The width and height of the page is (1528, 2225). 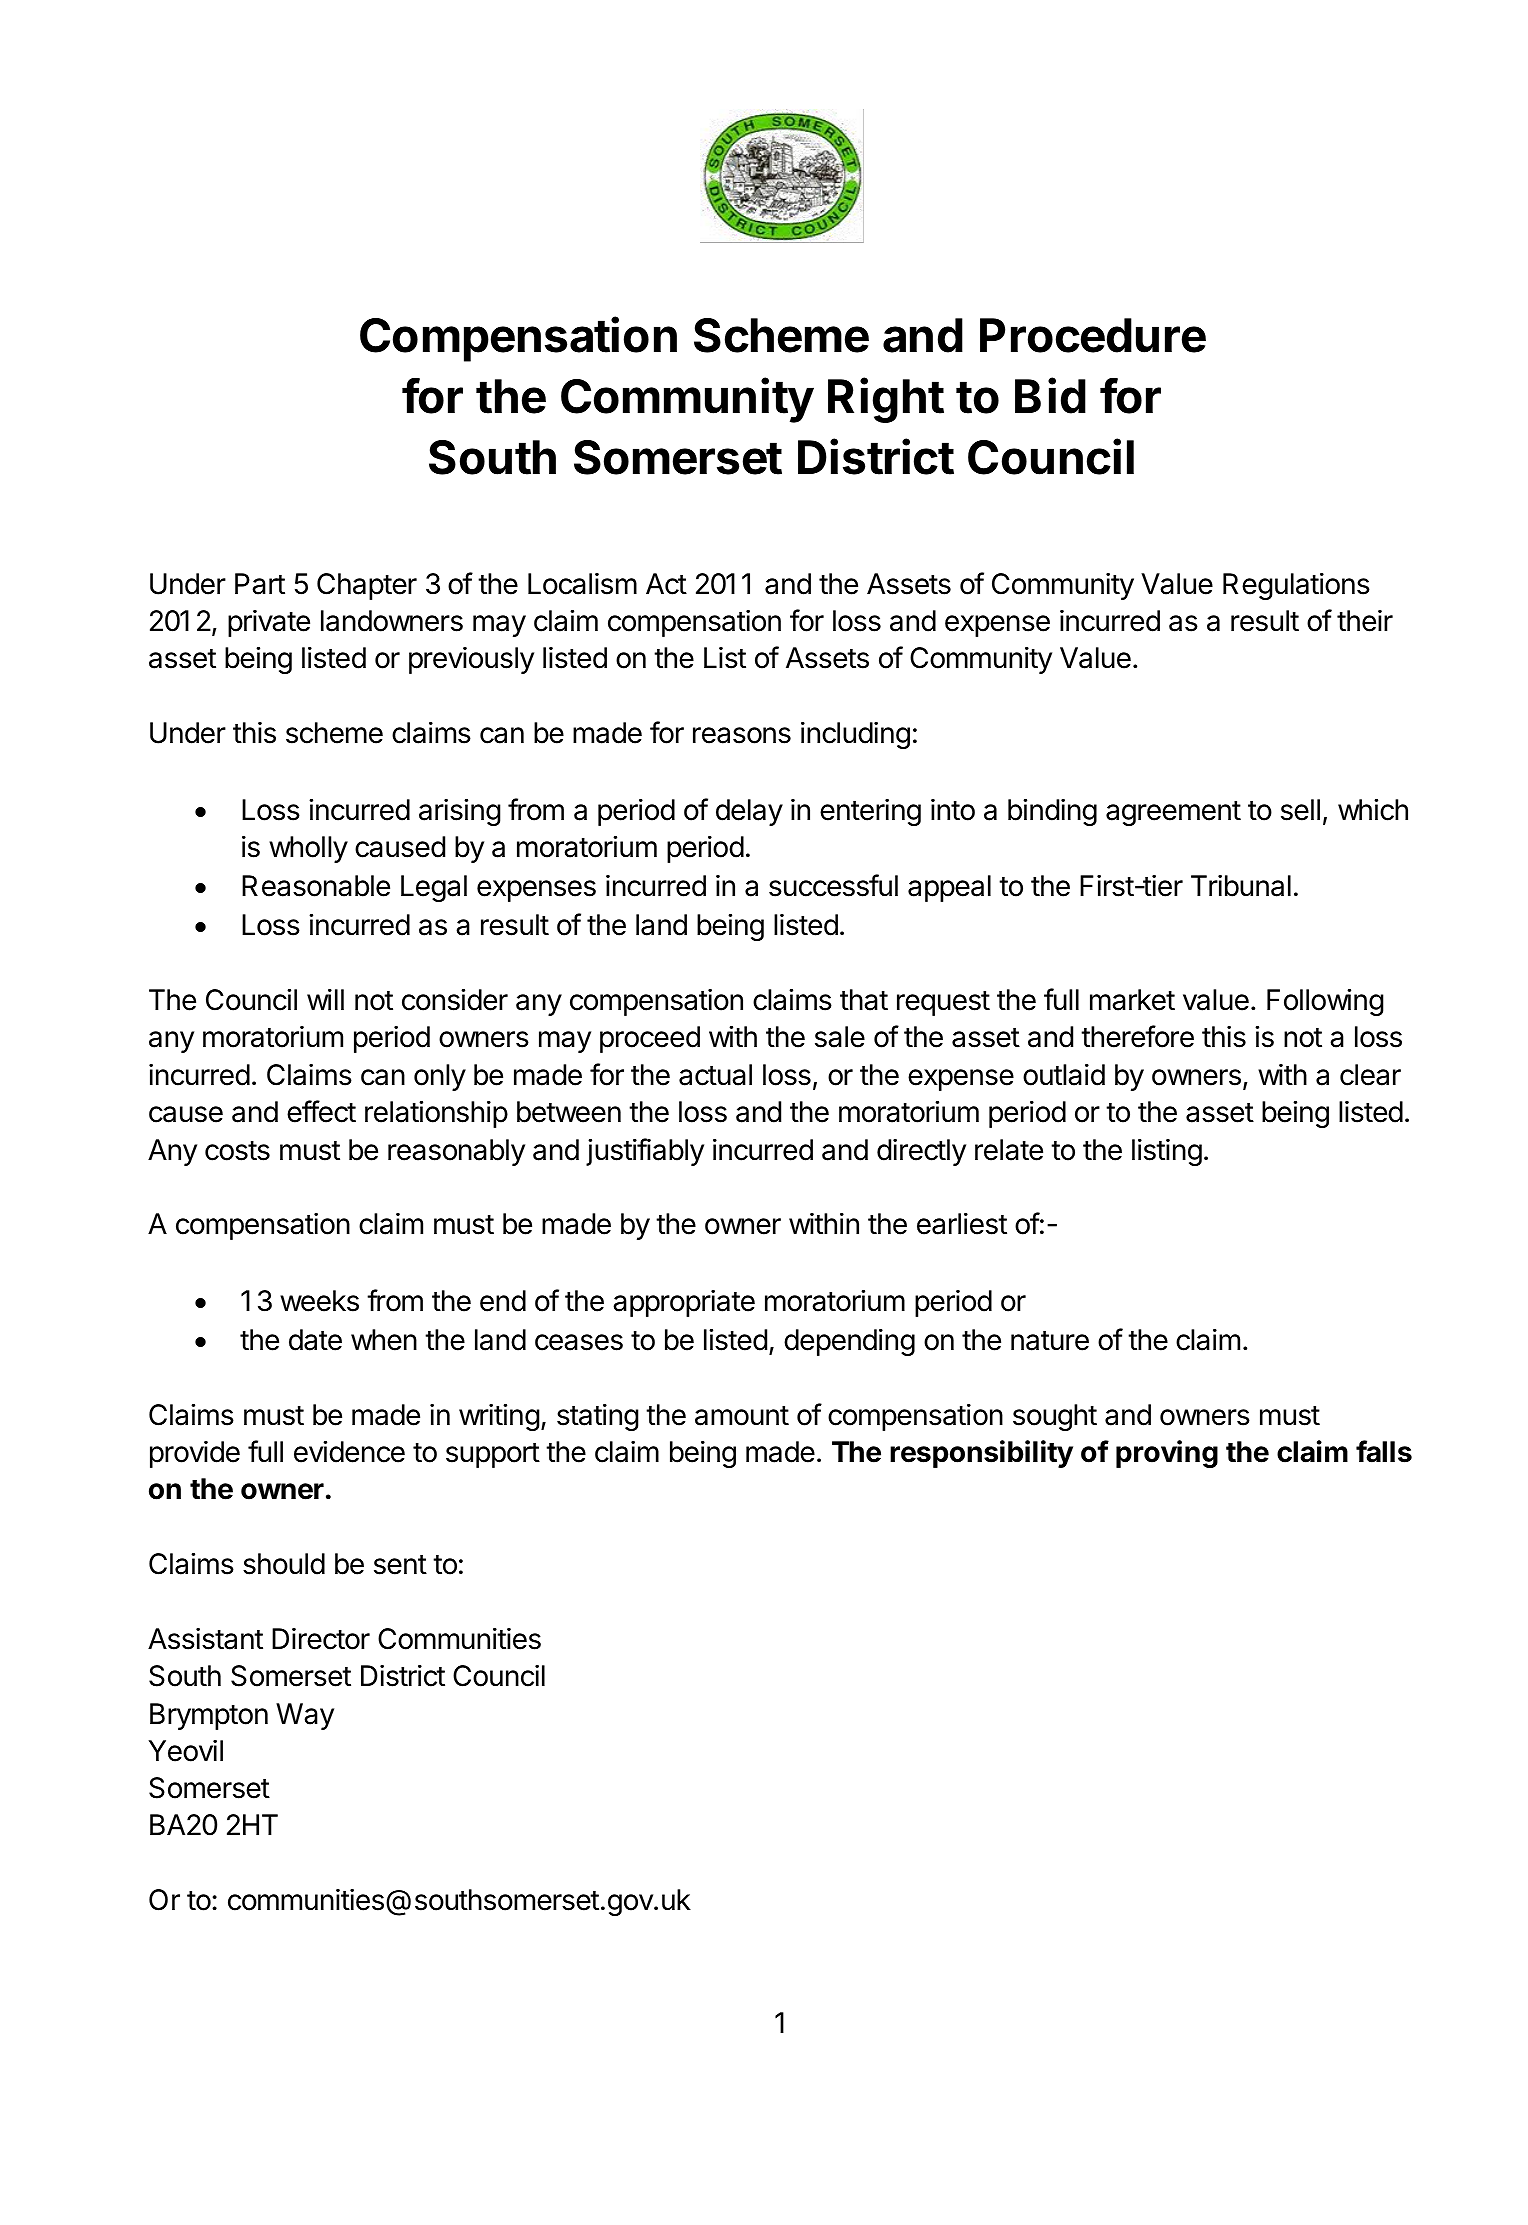 I want to click on Right, so click(x=886, y=400).
